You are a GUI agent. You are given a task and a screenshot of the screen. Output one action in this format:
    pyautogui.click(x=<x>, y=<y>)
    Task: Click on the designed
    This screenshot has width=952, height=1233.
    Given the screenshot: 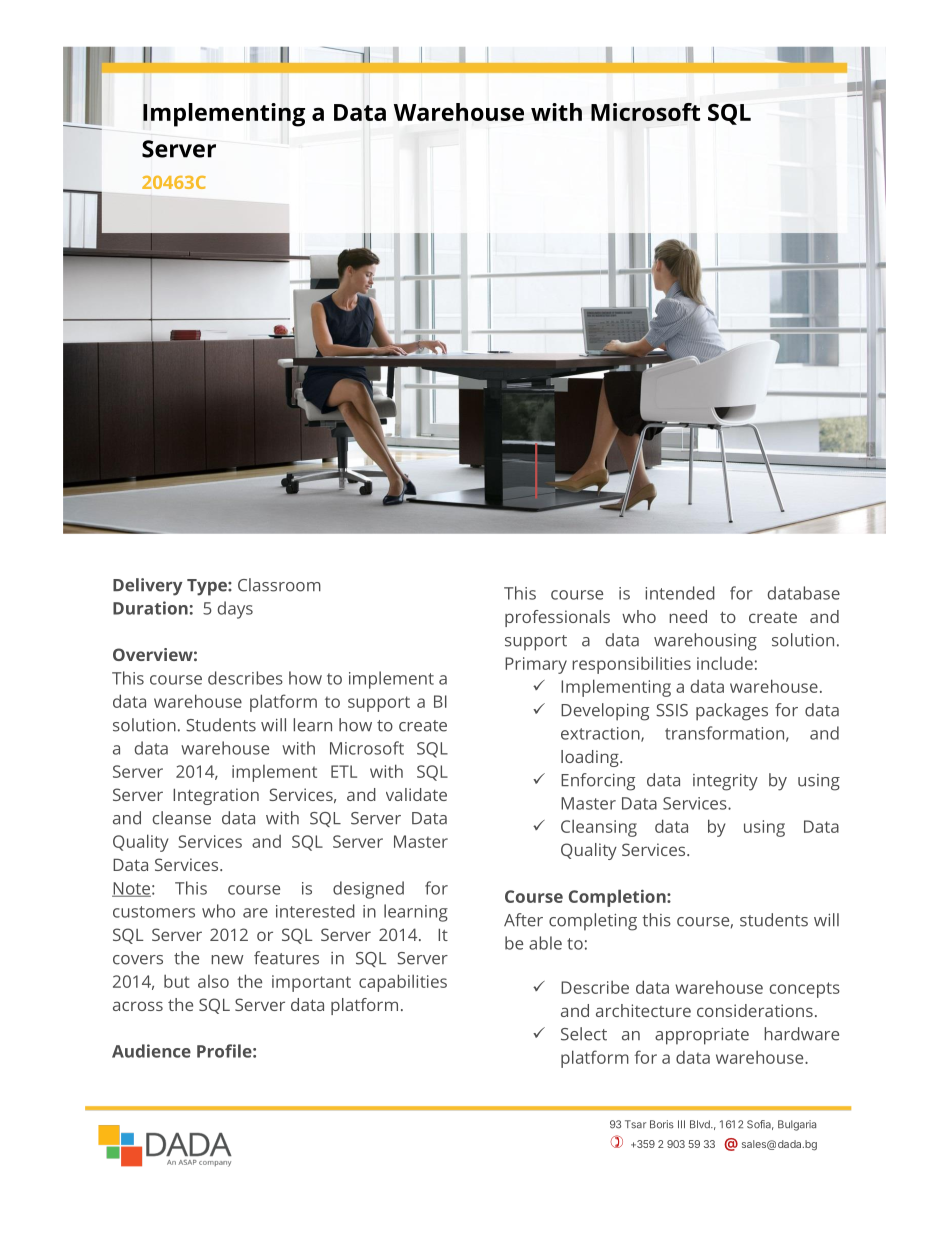 What is the action you would take?
    pyautogui.click(x=368, y=890)
